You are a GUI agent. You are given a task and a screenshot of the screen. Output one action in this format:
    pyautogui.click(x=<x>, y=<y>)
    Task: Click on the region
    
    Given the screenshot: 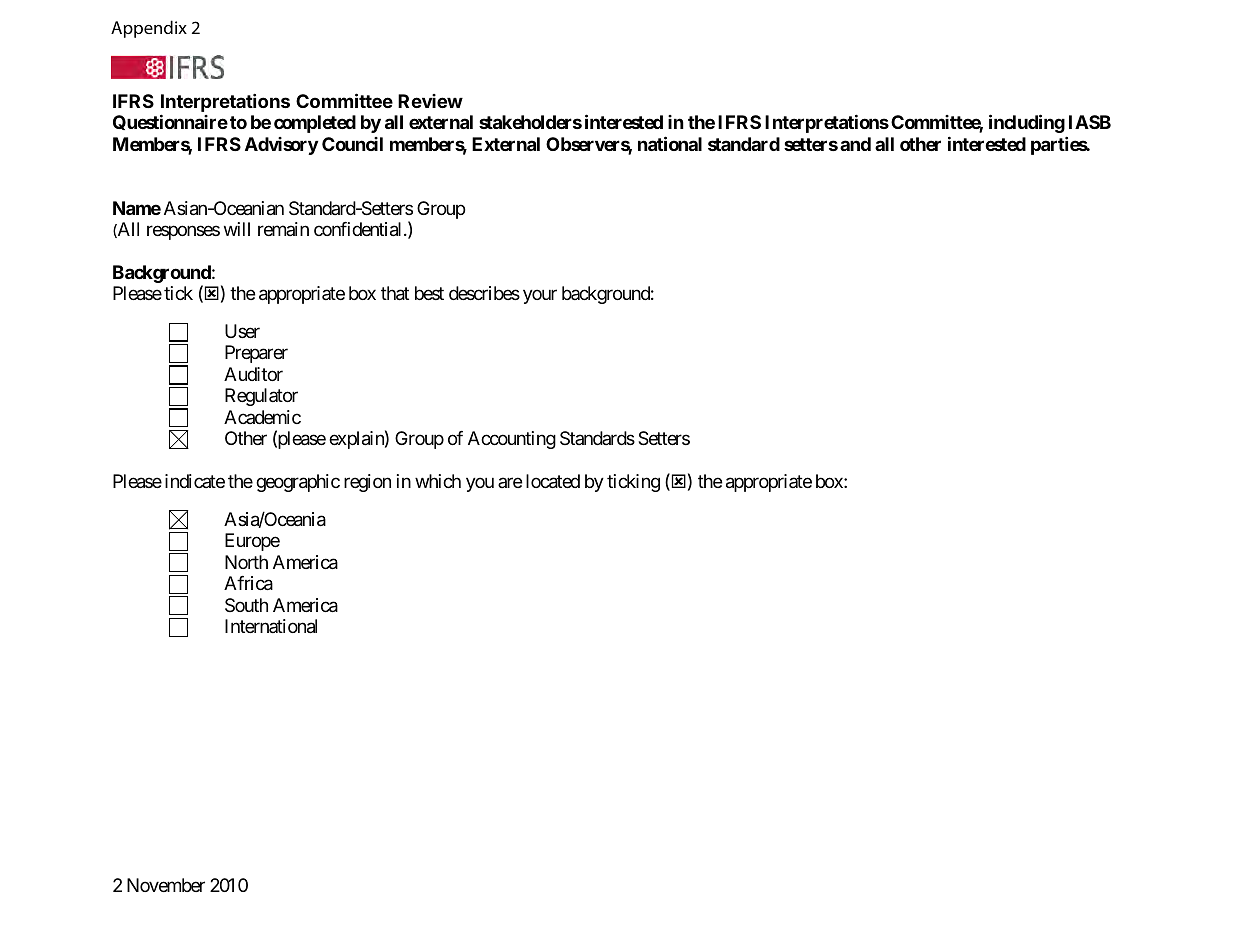 What is the action you would take?
    pyautogui.click(x=367, y=483)
